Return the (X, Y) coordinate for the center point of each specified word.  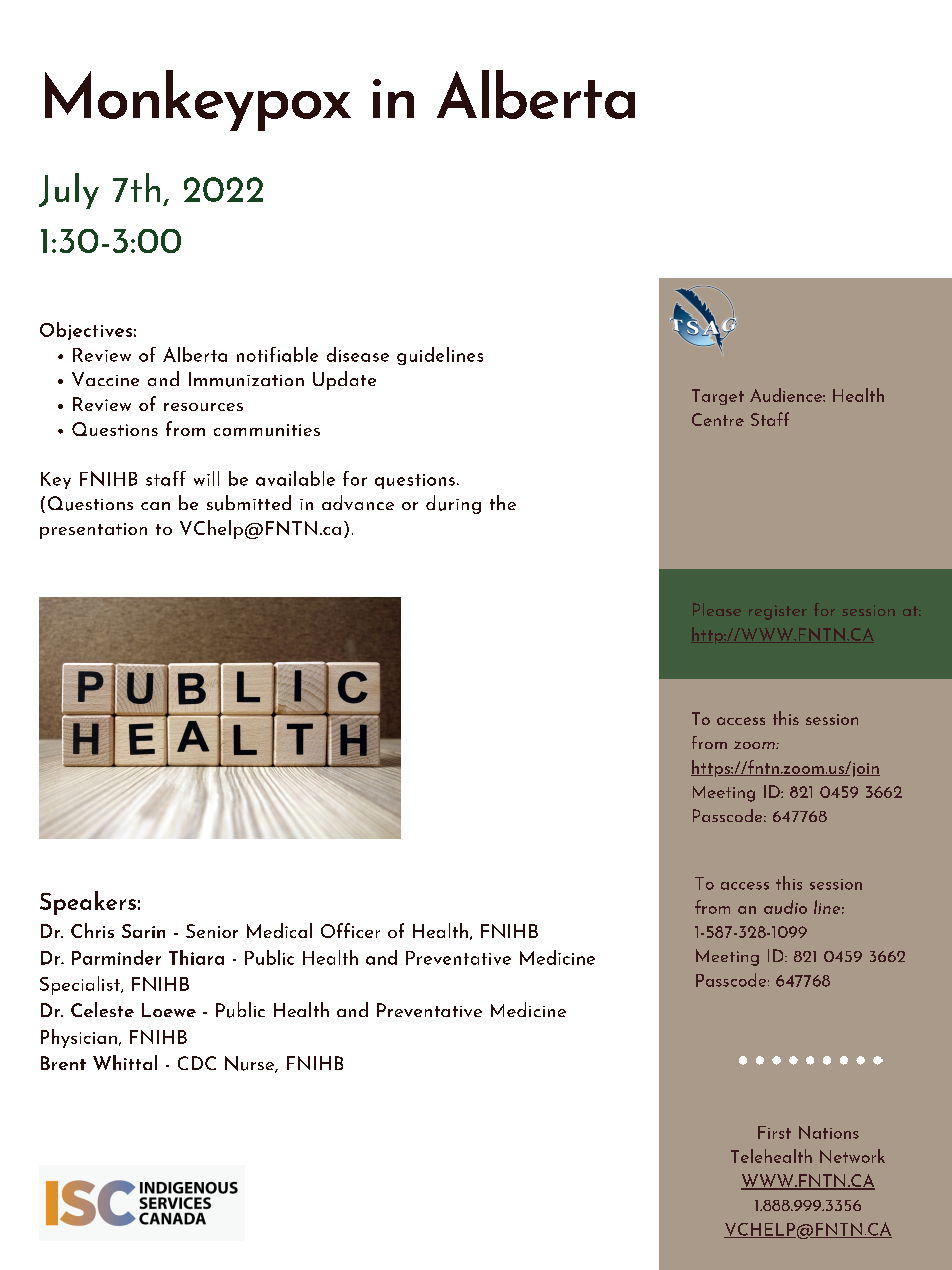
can (155, 506)
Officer (350, 930)
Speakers (88, 903)
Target (718, 397)
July (69, 191)
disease (358, 354)
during (453, 504)
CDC (197, 1063)
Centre (718, 419)
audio (785, 907)
